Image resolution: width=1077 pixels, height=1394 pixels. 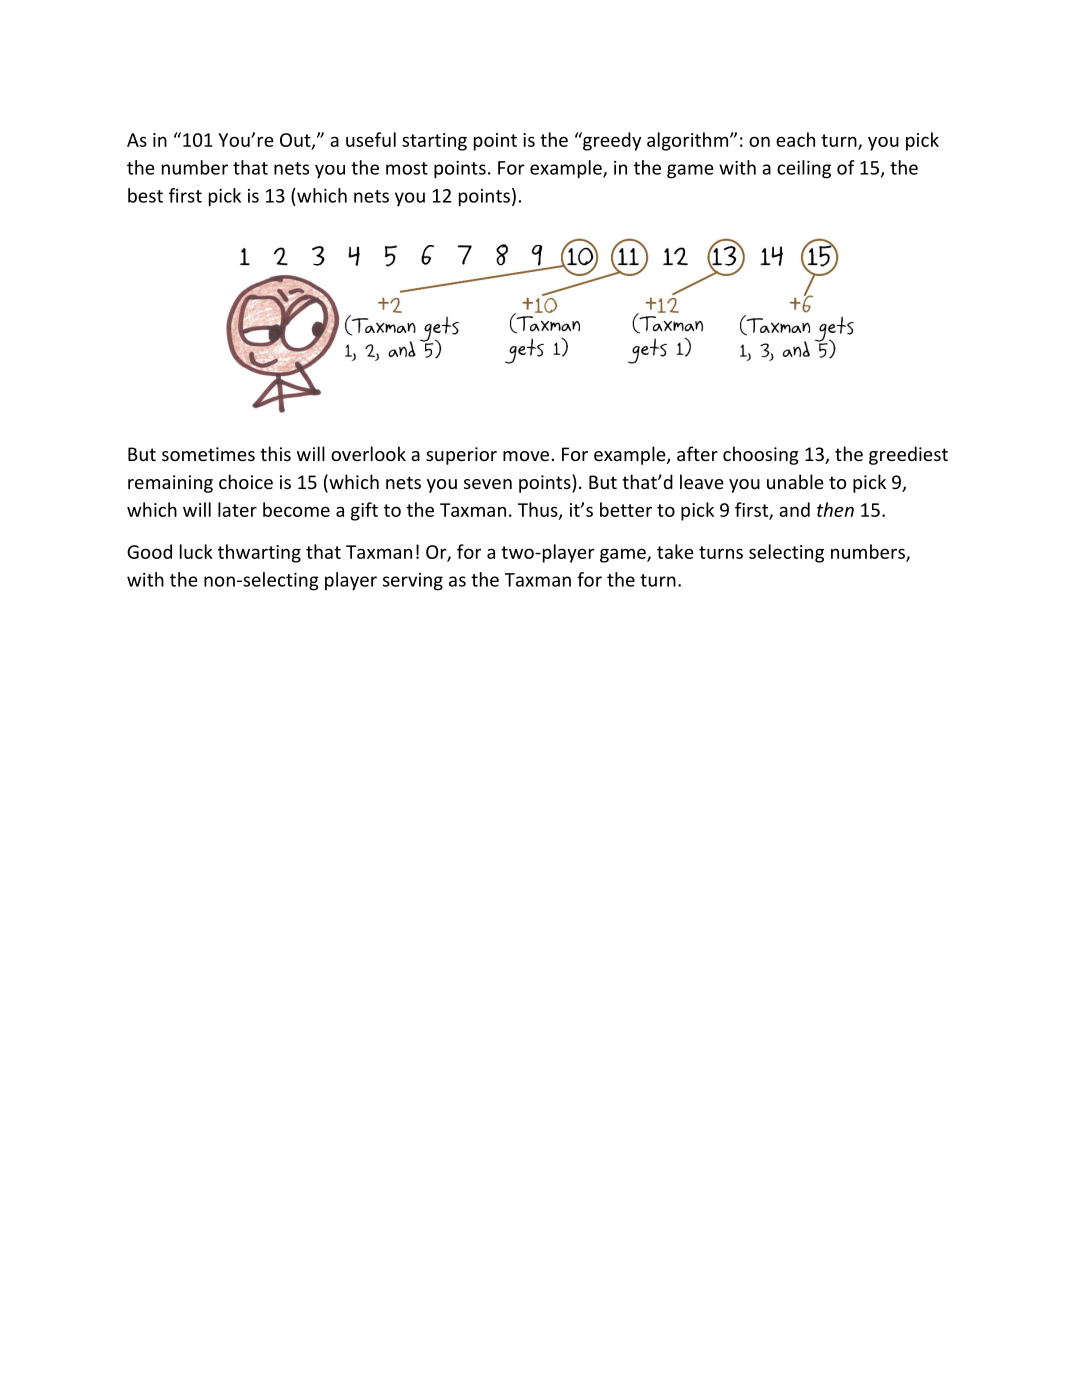 I want to click on starting, so click(x=434, y=142).
